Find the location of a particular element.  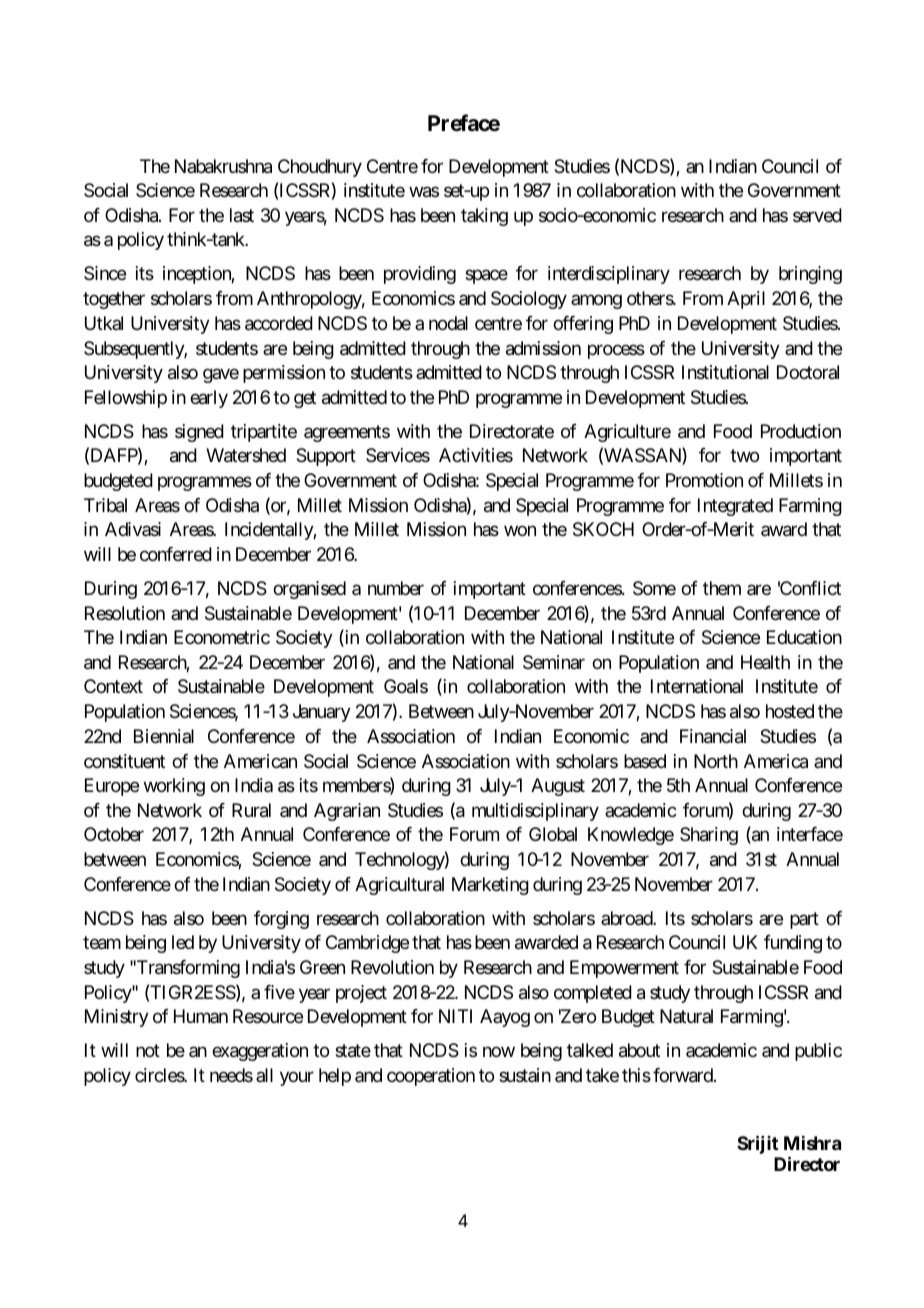

cooperation is located at coordinates (431, 1077).
